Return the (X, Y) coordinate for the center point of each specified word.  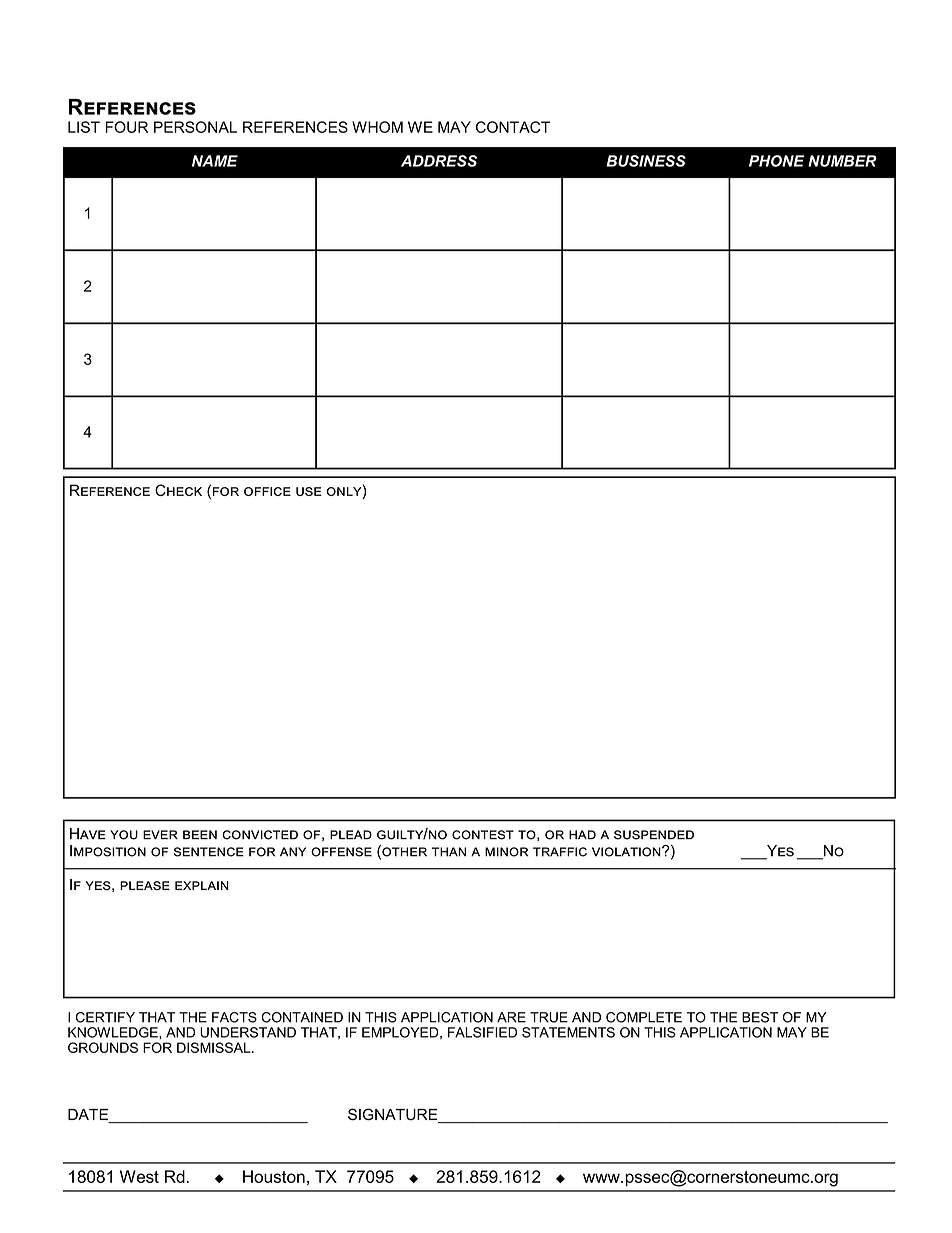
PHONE (776, 161)
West (139, 1176)
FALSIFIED (482, 1032)
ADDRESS (439, 161)
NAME (215, 161)
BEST (760, 1017)
